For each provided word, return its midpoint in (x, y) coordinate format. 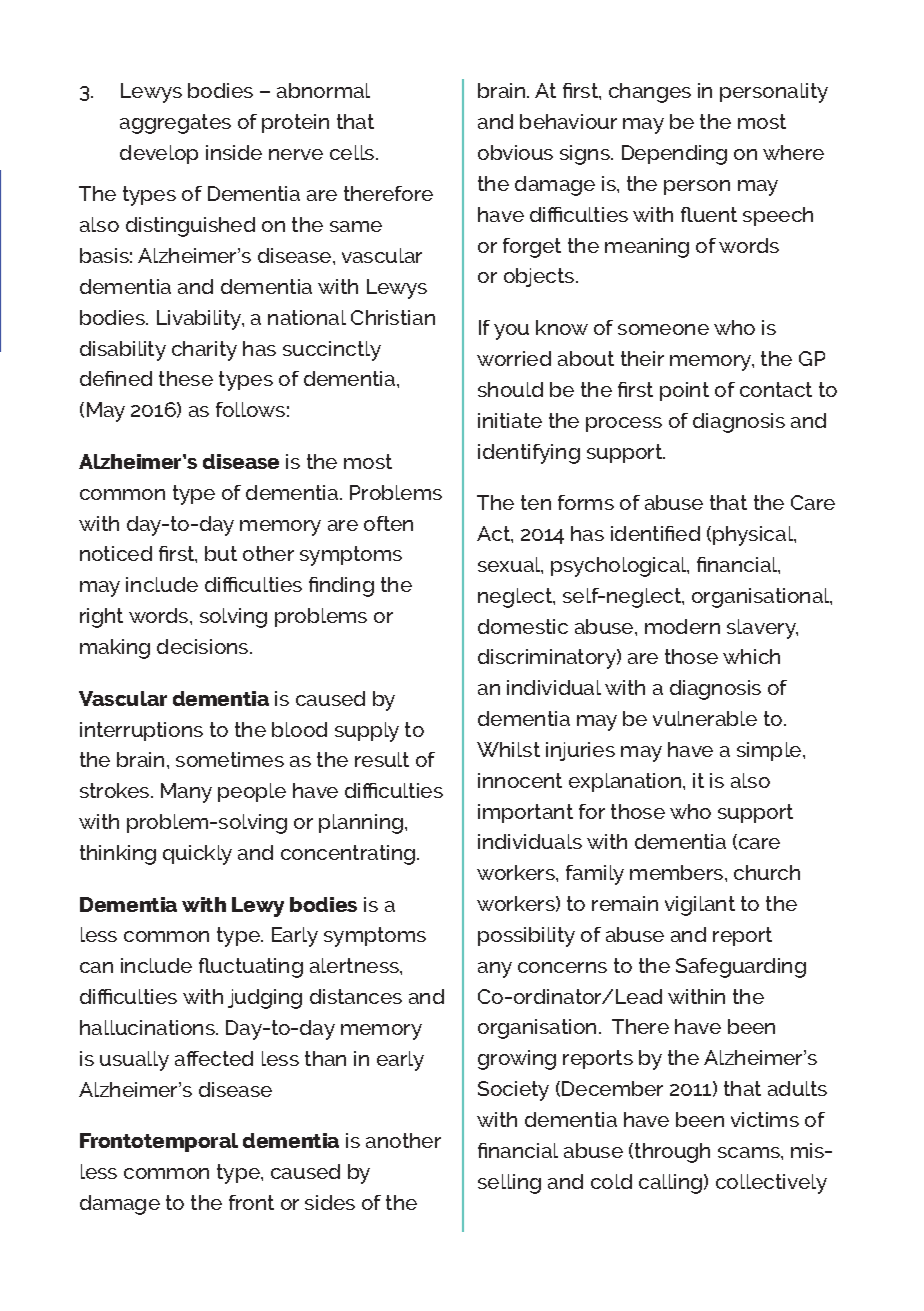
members (678, 872)
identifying (529, 454)
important (525, 813)
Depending (674, 155)
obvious (515, 152)
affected (214, 1058)
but (221, 553)
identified (655, 533)
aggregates (175, 124)
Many (186, 793)
